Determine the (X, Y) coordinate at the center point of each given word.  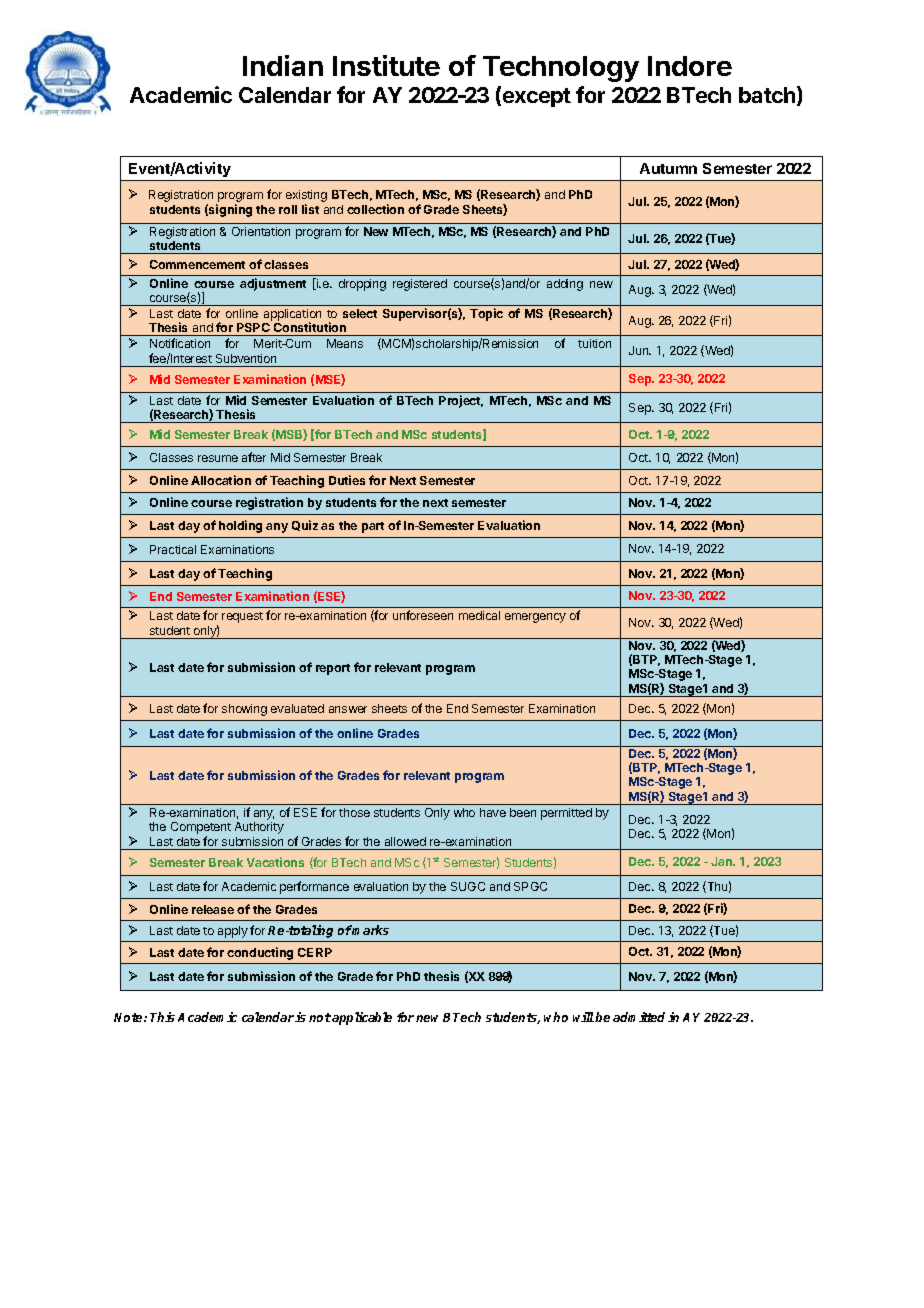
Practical (173, 549)
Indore (690, 66)
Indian (283, 65)
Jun (640, 350)
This (162, 1017)
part (373, 527)
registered (420, 285)
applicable (362, 1018)
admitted (641, 1017)
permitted (566, 814)
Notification (180, 343)
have (493, 812)
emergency (535, 618)
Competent (201, 828)
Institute (386, 65)
